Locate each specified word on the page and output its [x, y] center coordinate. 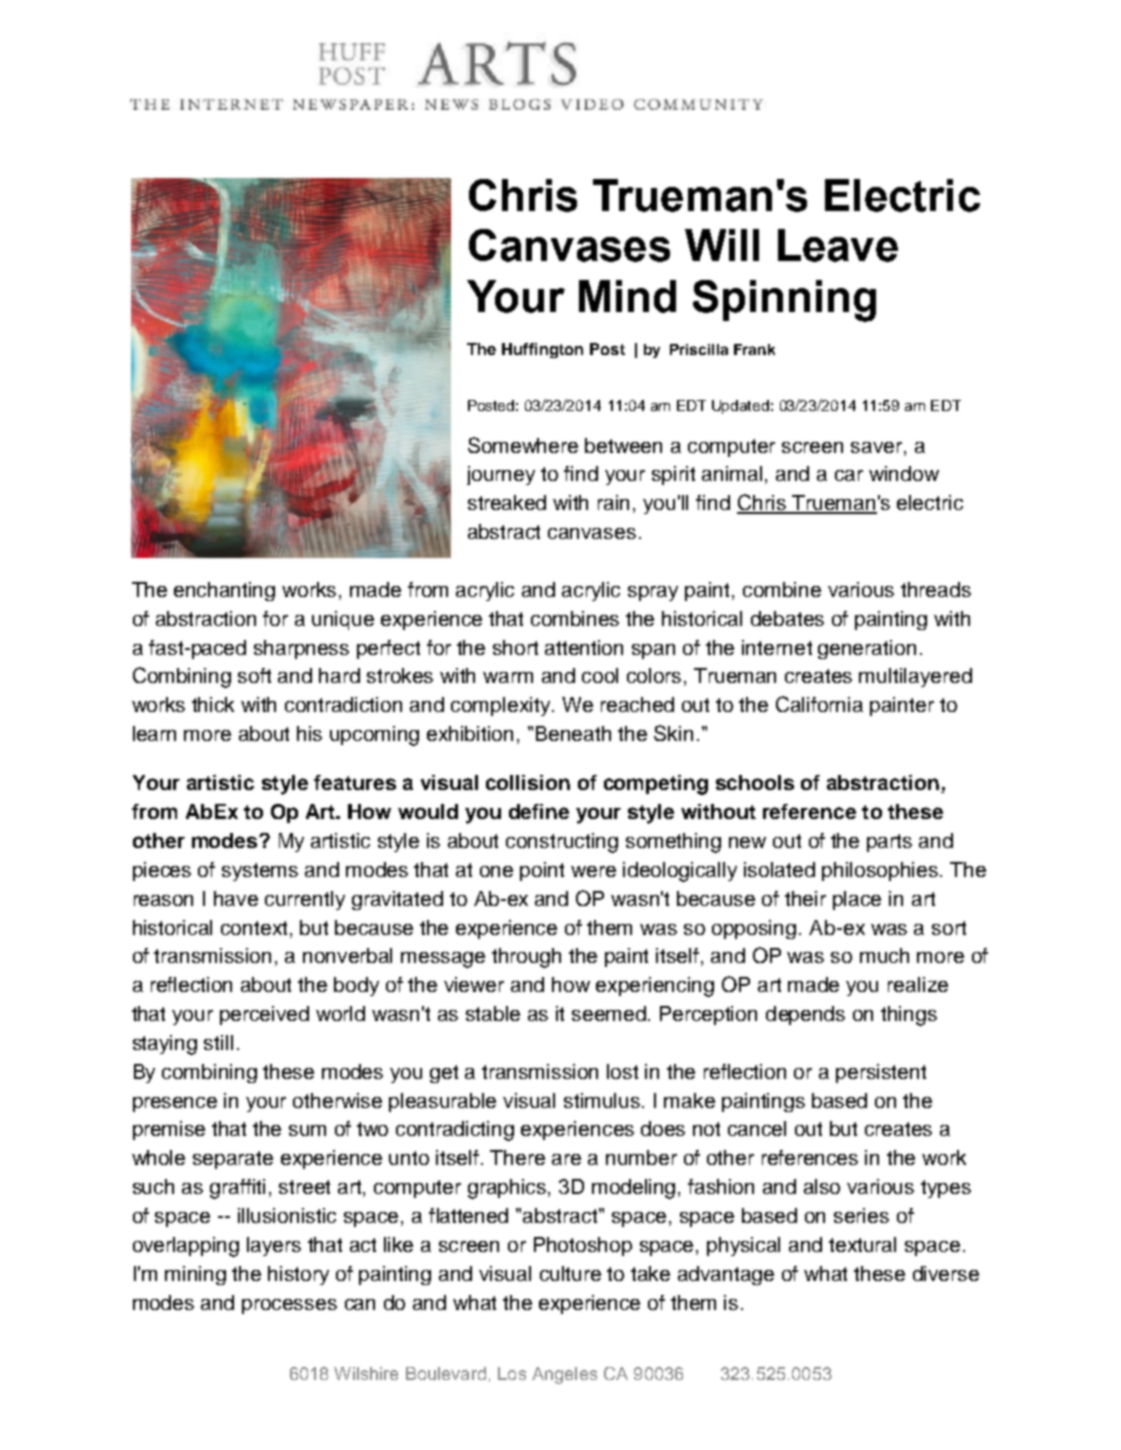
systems [260, 872]
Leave [838, 245]
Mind [627, 296]
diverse [946, 1273]
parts [889, 843]
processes [289, 1306]
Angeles [564, 1375]
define [539, 811]
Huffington [542, 350]
